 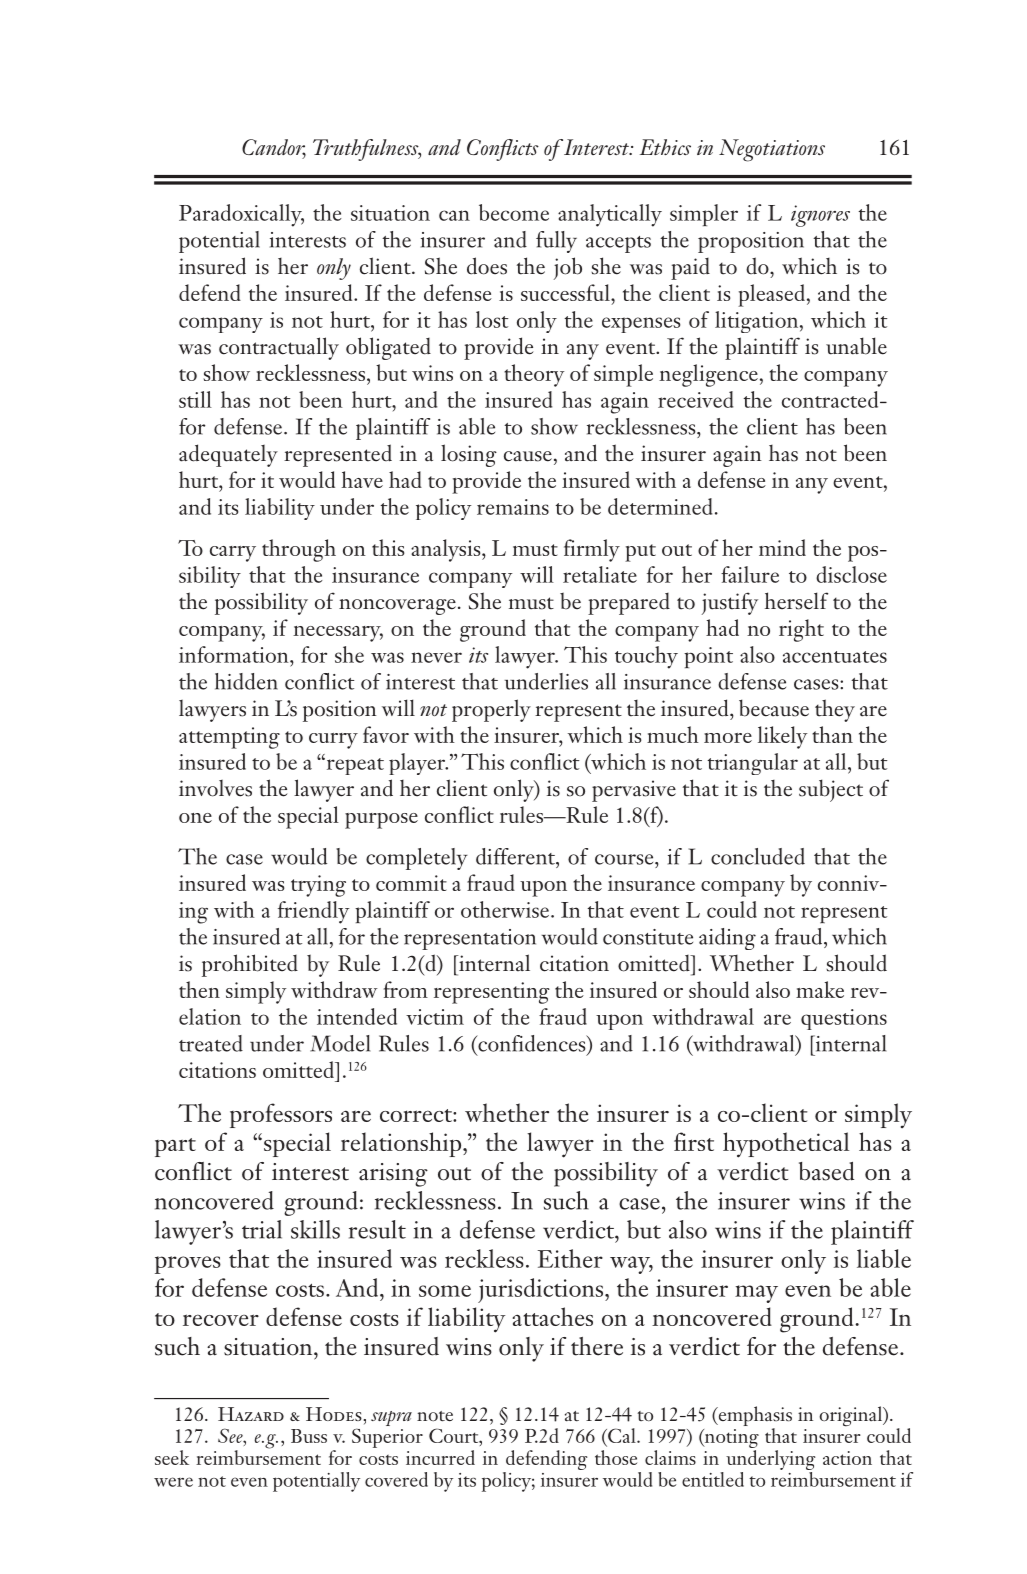 I want to click on concluded, so click(x=758, y=856).
